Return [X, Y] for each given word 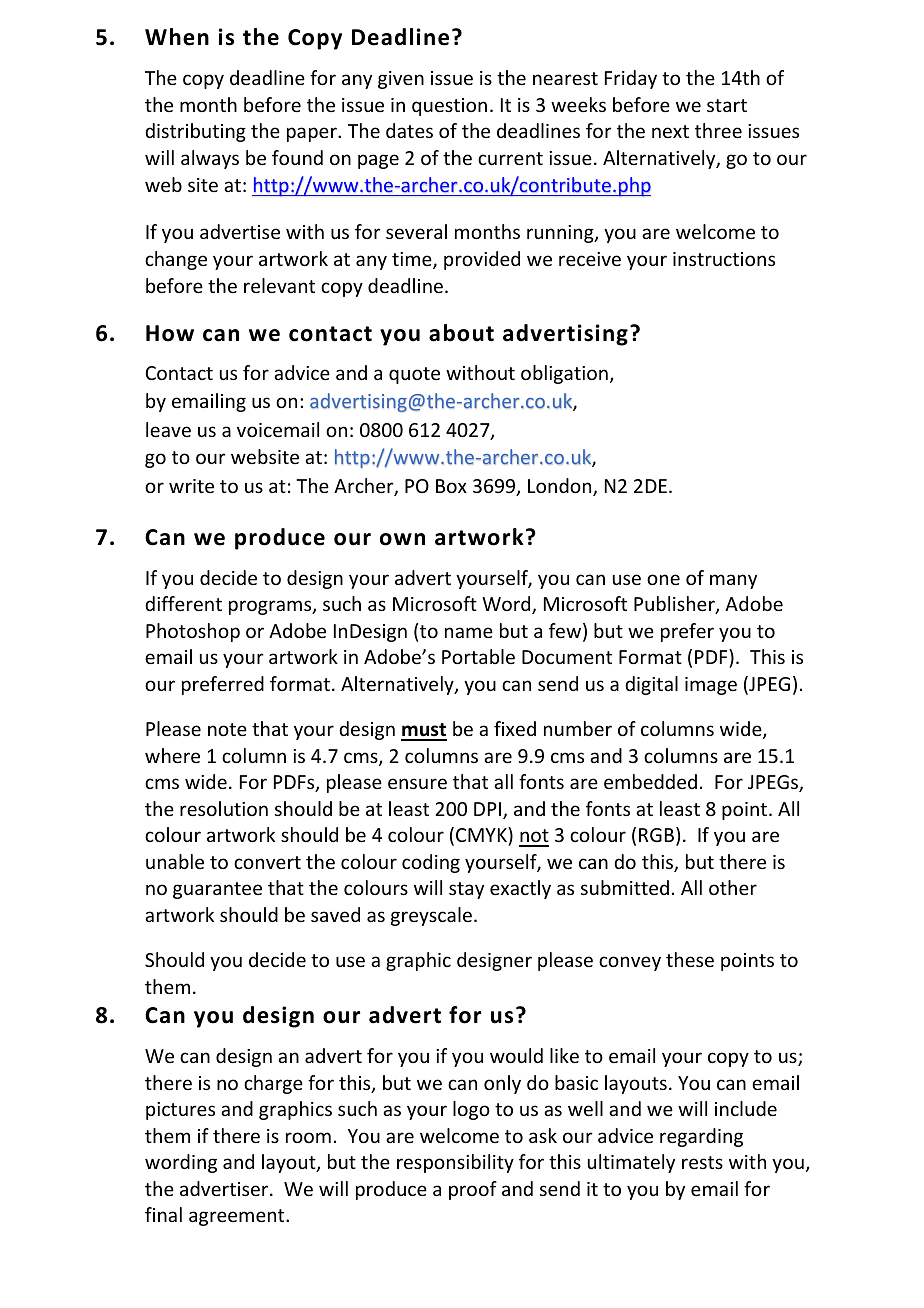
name [469, 632]
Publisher [675, 605]
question [449, 107]
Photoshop [193, 632]
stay [466, 890]
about [461, 333]
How [170, 333]
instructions [724, 259]
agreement [238, 1217]
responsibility [455, 1163]
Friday [631, 79]
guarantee [217, 890]
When [177, 37]
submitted [625, 887]
